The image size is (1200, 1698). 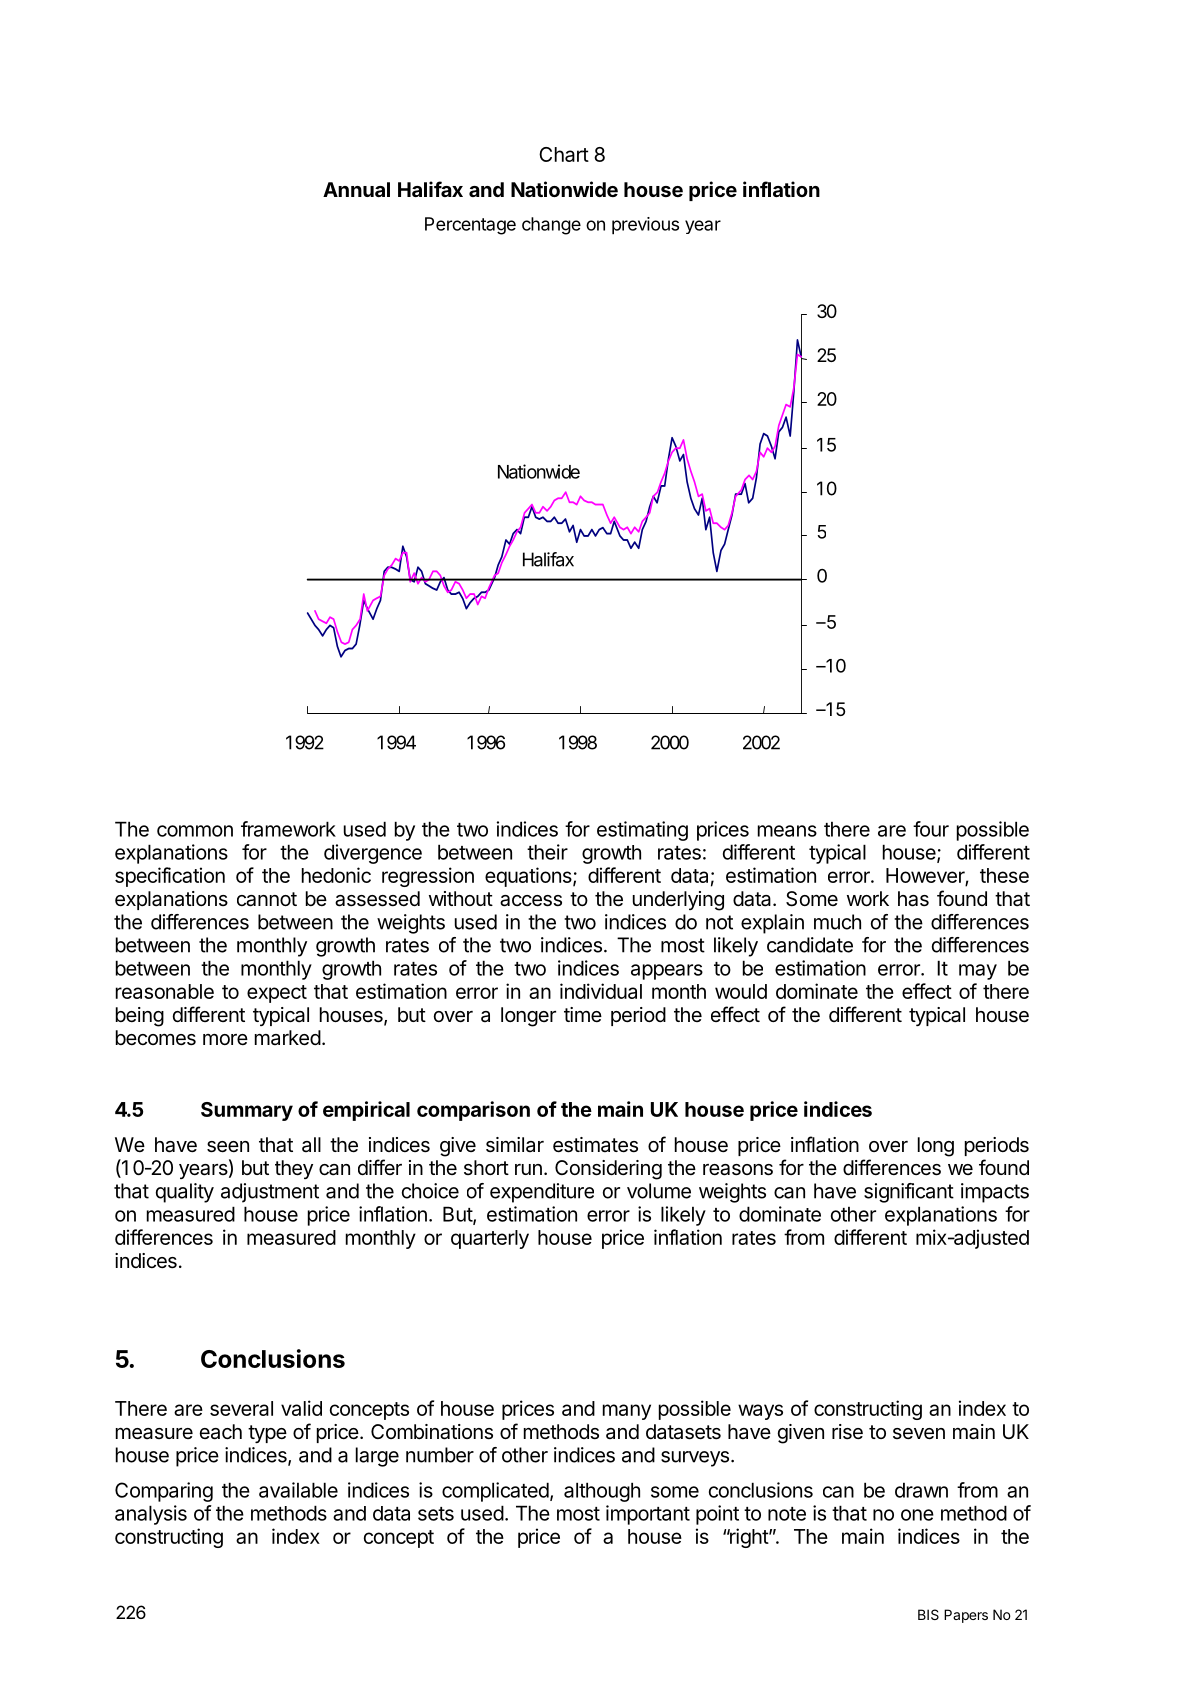 What do you see at coordinates (928, 1614) in the page?
I see `BIS` at bounding box center [928, 1614].
